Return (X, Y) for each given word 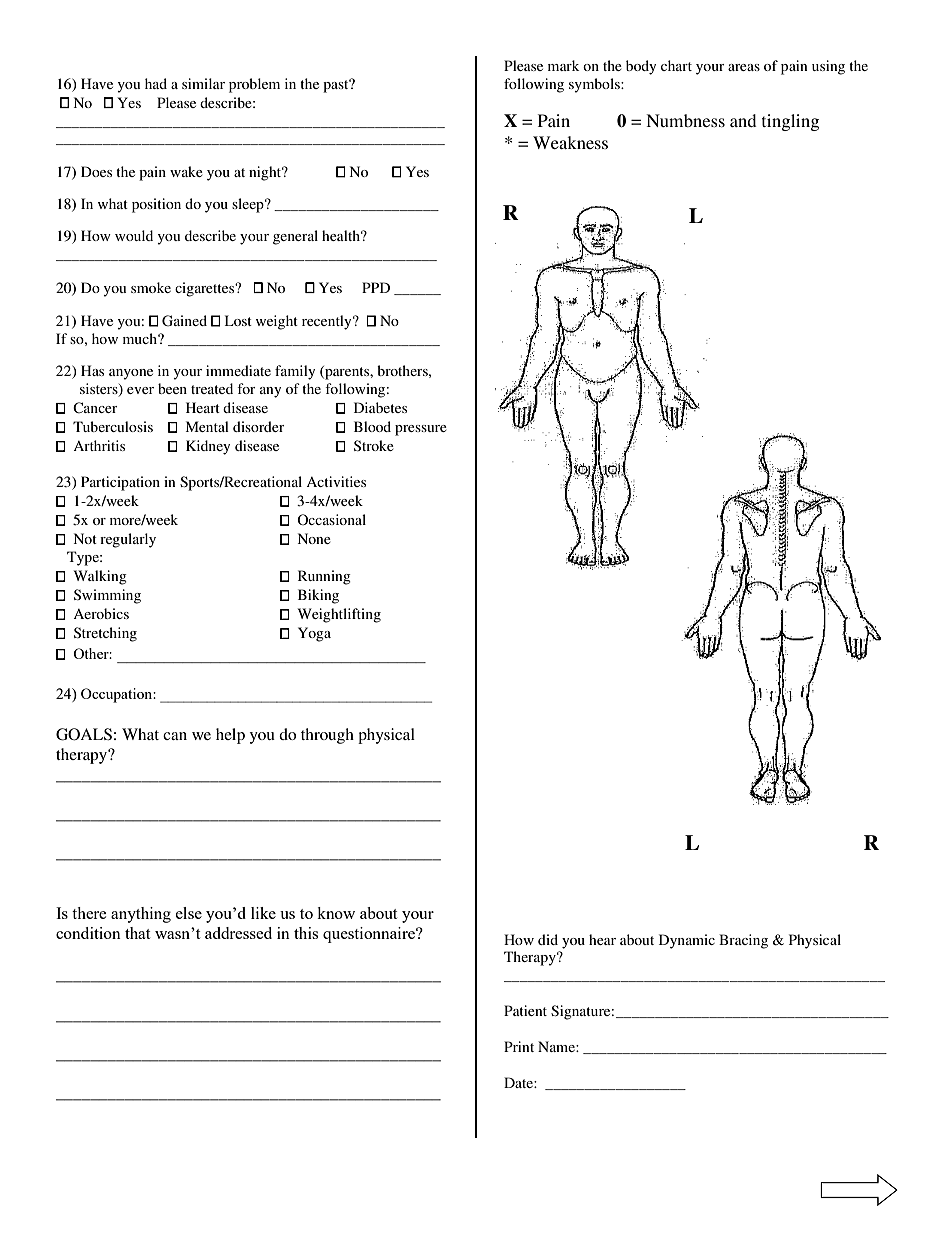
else (189, 913)
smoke (151, 287)
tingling (790, 122)
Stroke (374, 445)
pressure (421, 430)
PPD (376, 287)
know (336, 913)
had (156, 83)
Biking (318, 596)
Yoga (314, 634)
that (137, 933)
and (743, 120)
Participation (120, 483)
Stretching (105, 634)
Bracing (743, 941)
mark (564, 65)
